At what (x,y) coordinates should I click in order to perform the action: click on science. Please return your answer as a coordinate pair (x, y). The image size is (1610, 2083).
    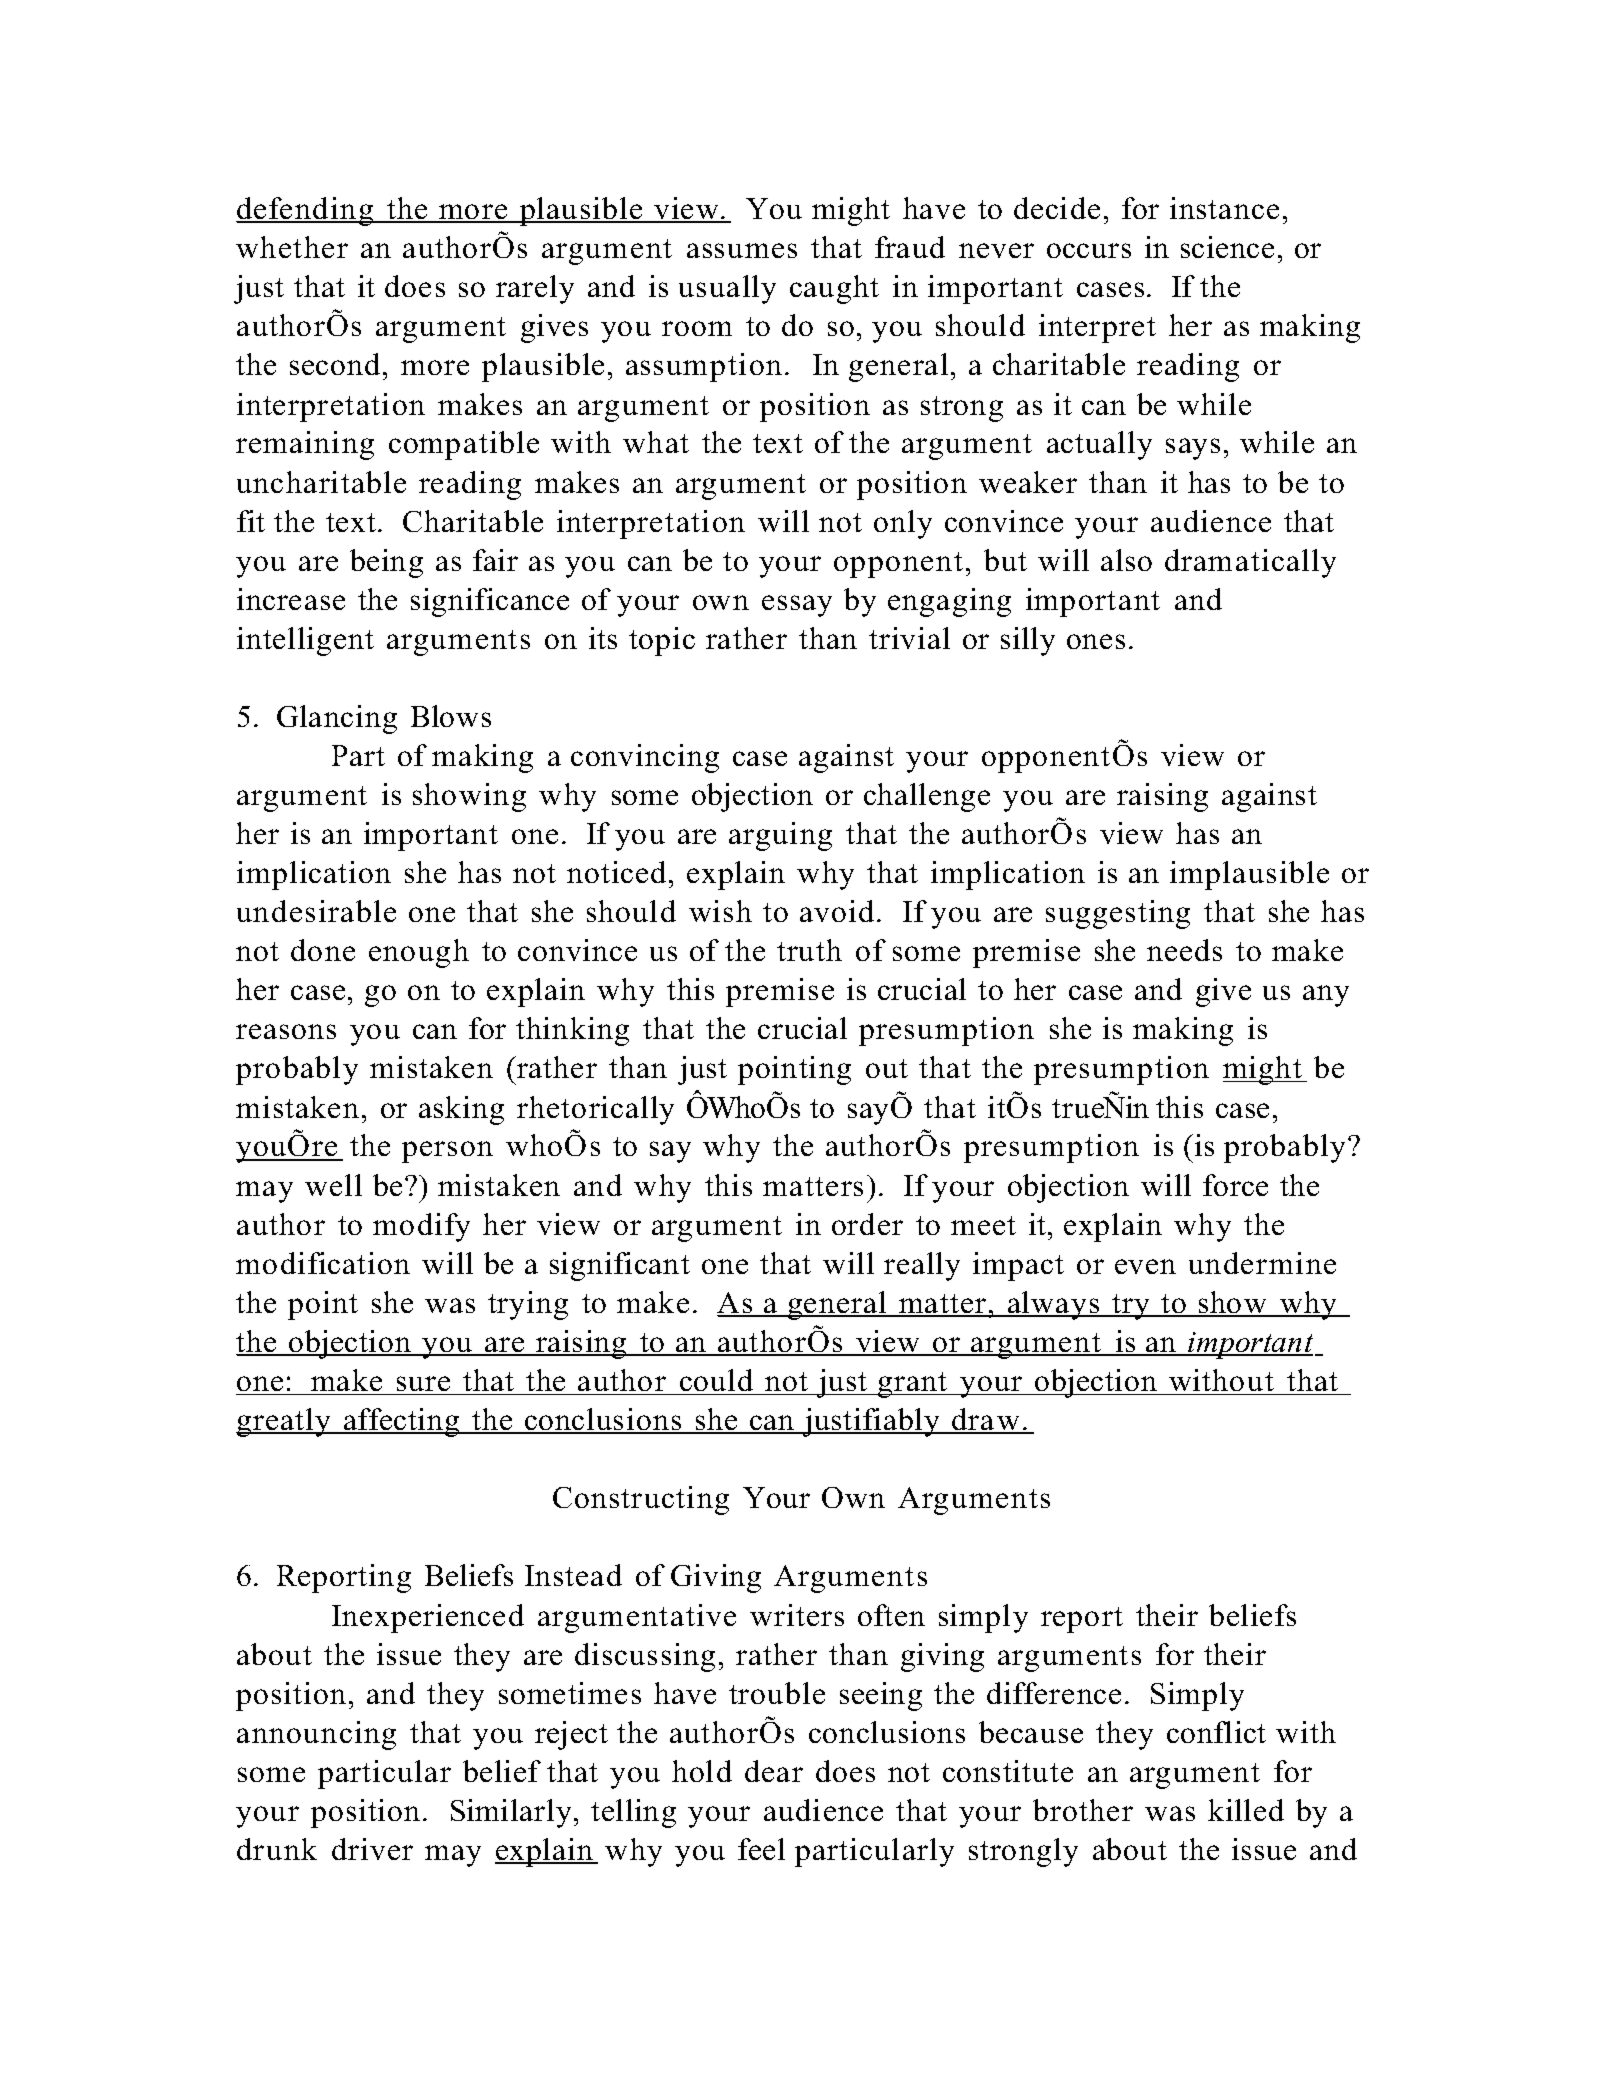
    Looking at the image, I should click on (1227, 247).
